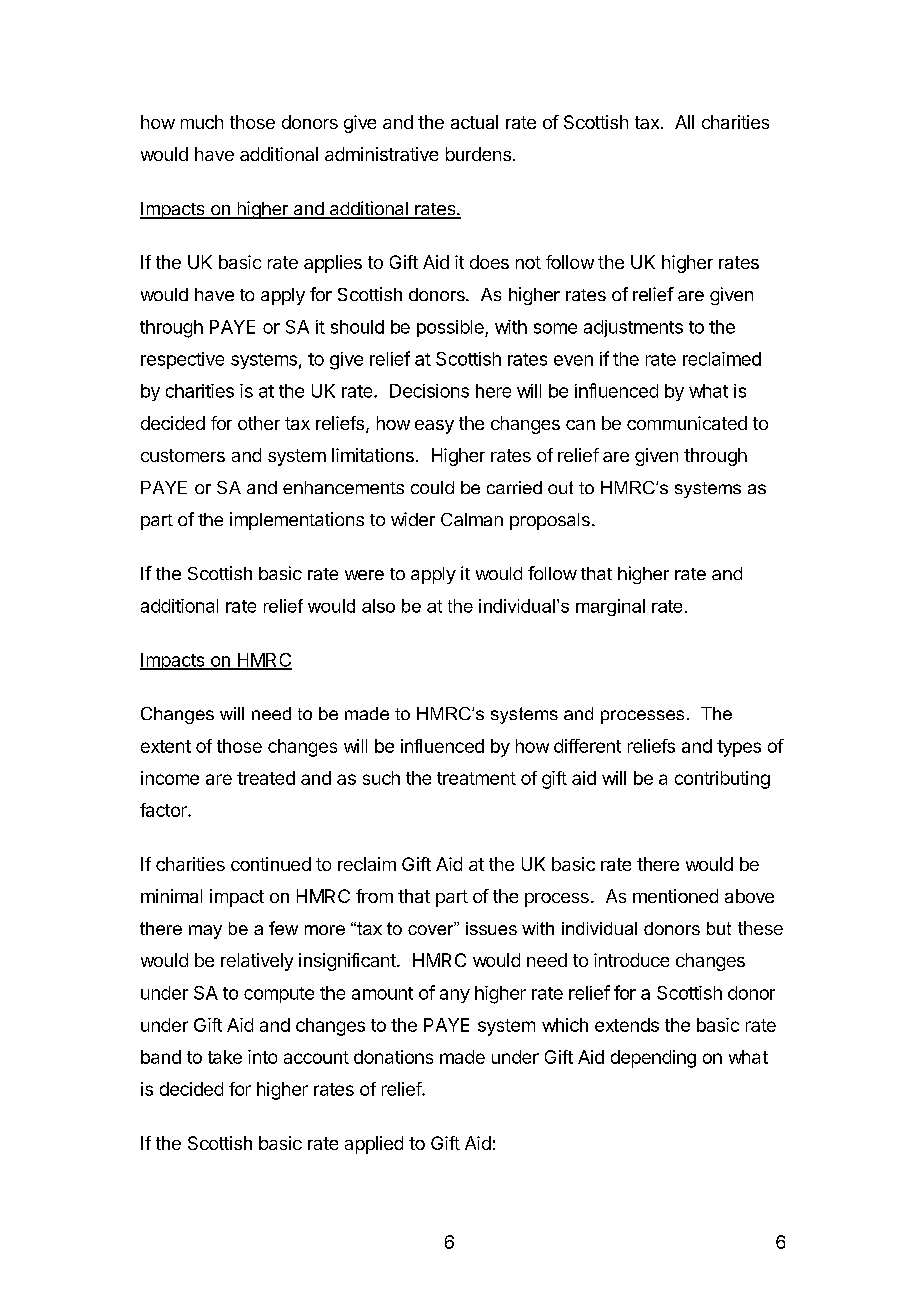  What do you see at coordinates (675, 896) in the page?
I see `mentioned` at bounding box center [675, 896].
